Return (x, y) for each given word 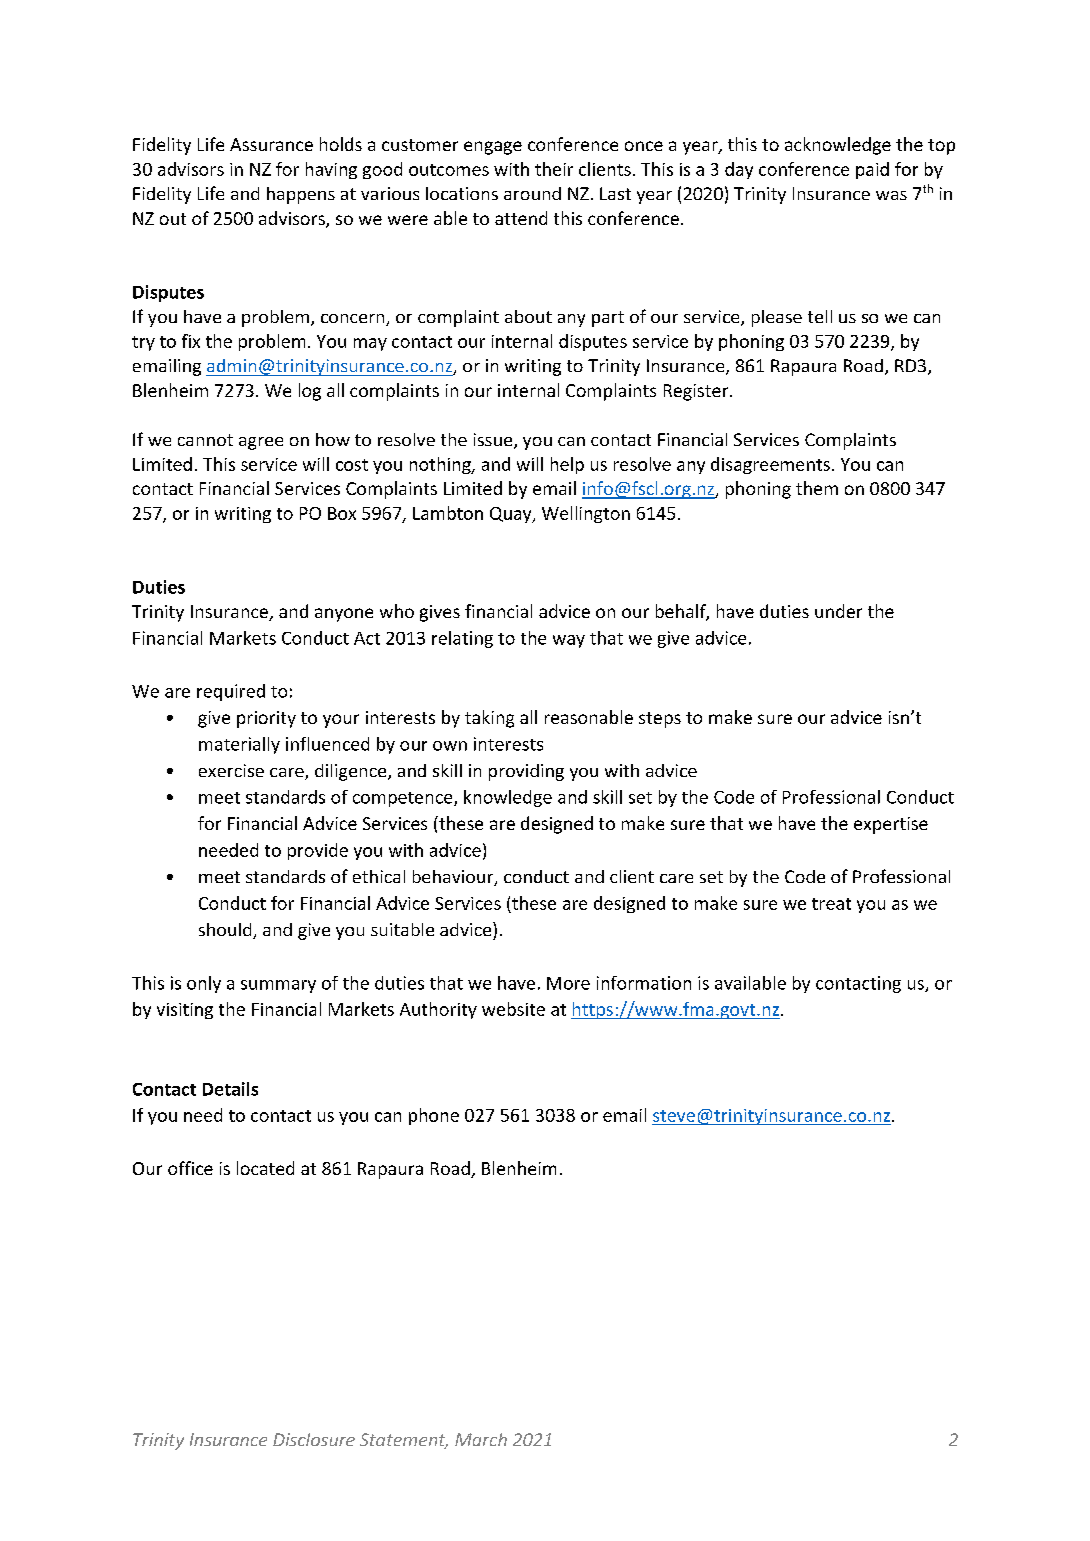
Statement (404, 1441)
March (481, 1439)
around (532, 193)
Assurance (271, 144)
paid (872, 170)
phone (434, 1116)
